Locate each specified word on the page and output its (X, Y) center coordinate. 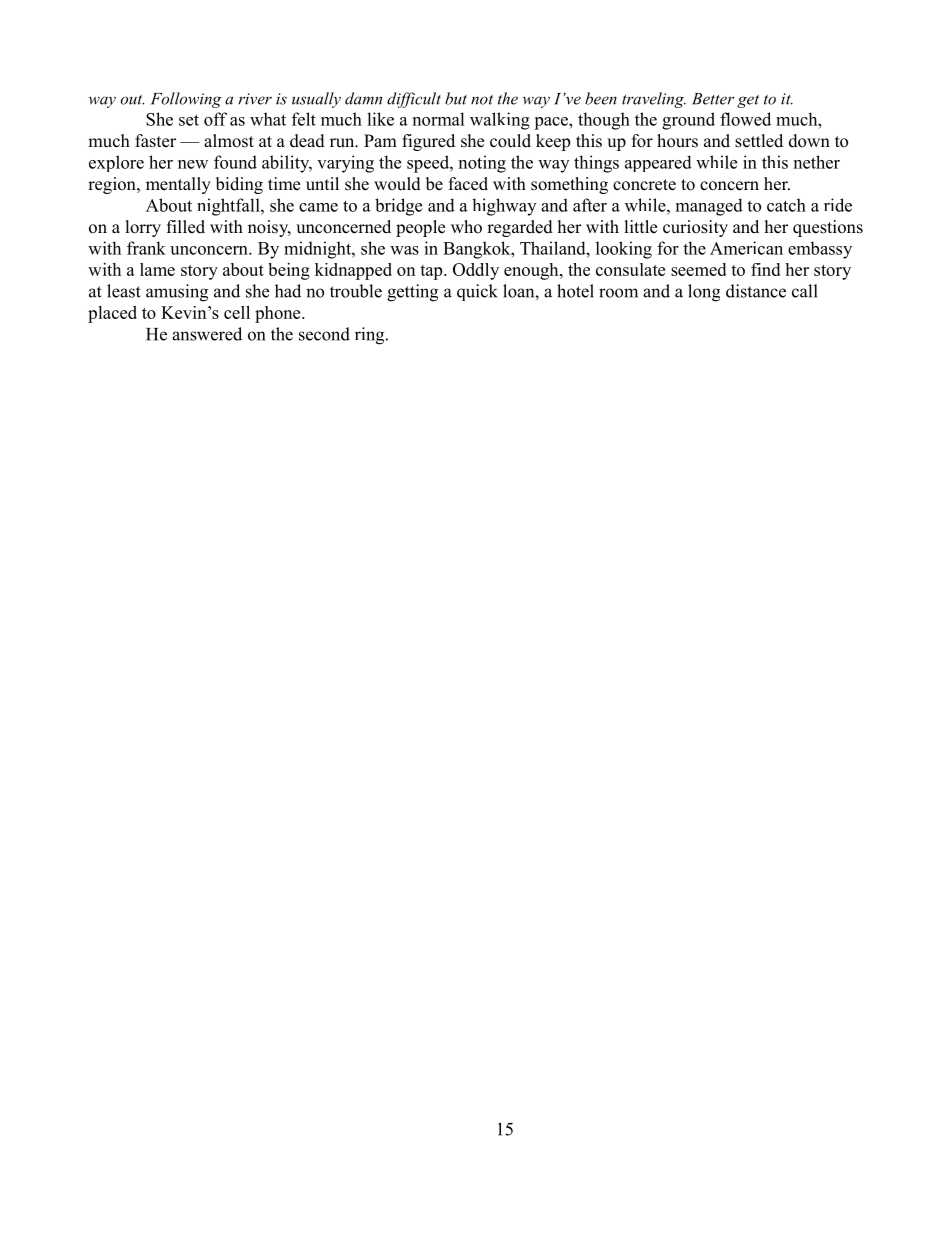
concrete (644, 185)
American (746, 248)
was (404, 250)
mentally (178, 185)
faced (468, 184)
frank (146, 248)
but (456, 98)
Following (186, 100)
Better (713, 99)
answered (207, 334)
